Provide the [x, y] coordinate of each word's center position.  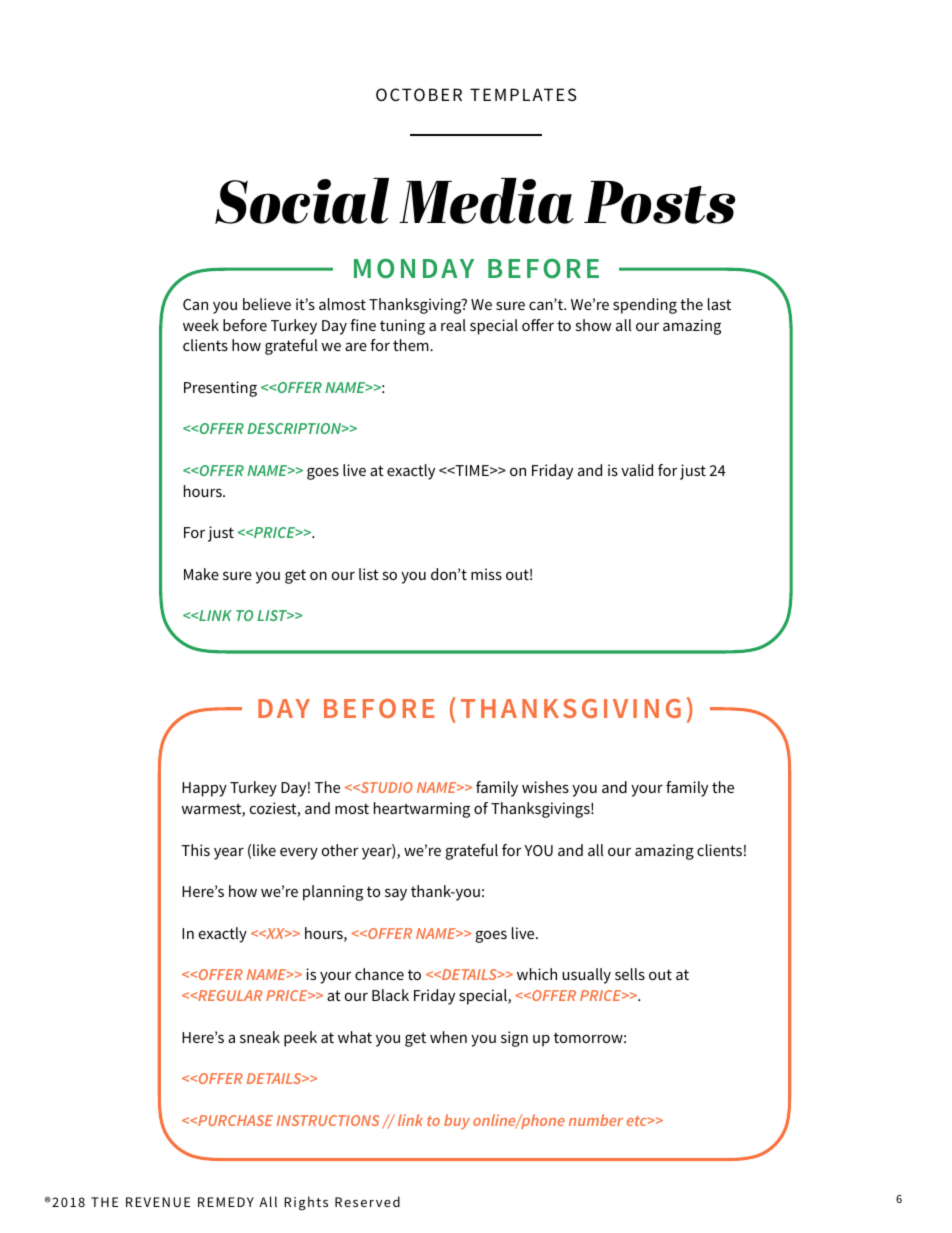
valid [637, 470]
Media [486, 201]
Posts [659, 202]
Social [302, 201]
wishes [545, 787]
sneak [260, 1037]
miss [486, 574]
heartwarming [422, 810]
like [264, 850]
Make [201, 574]
